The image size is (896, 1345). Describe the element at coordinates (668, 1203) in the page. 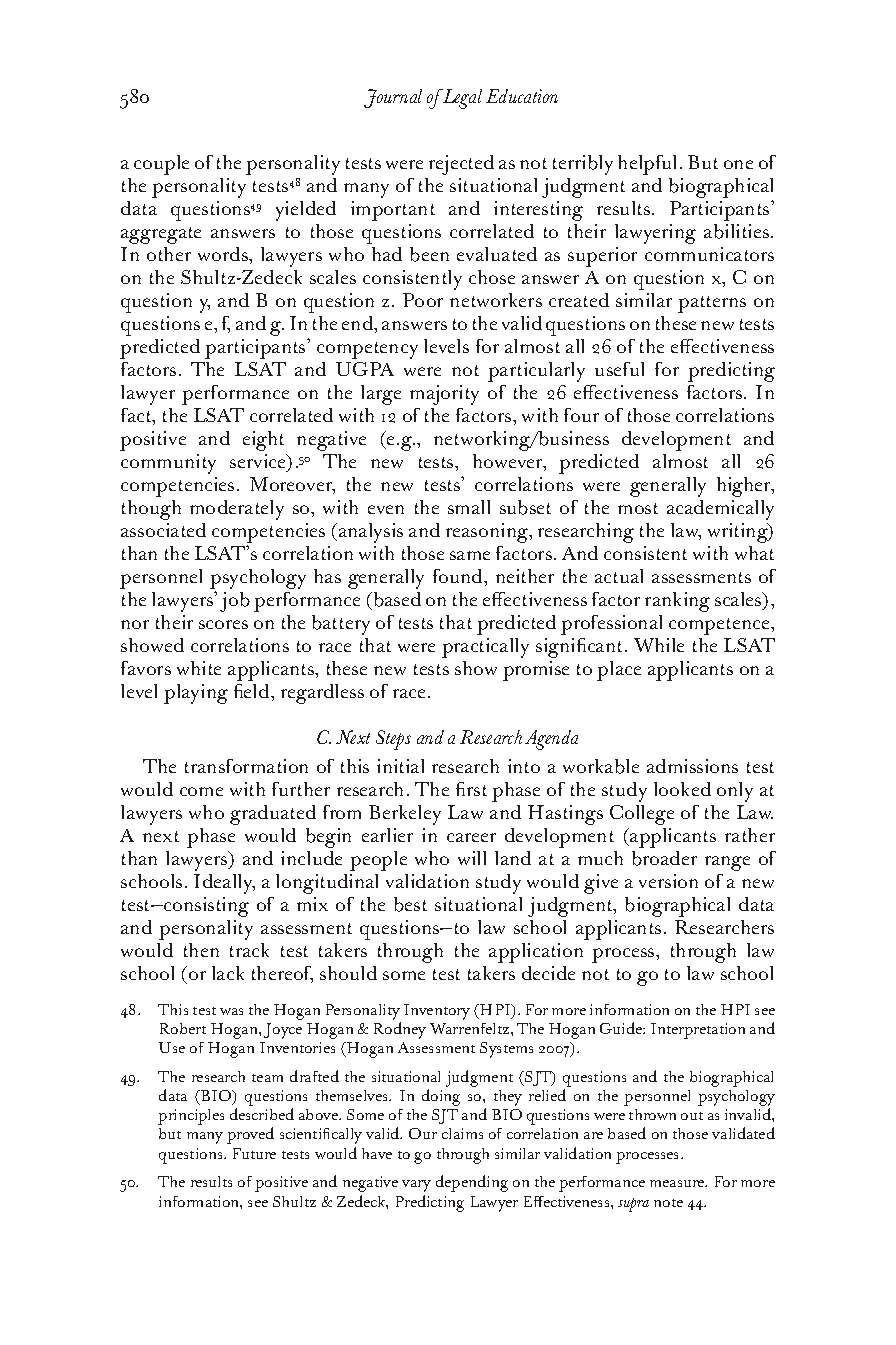

I see `note` at that location.
